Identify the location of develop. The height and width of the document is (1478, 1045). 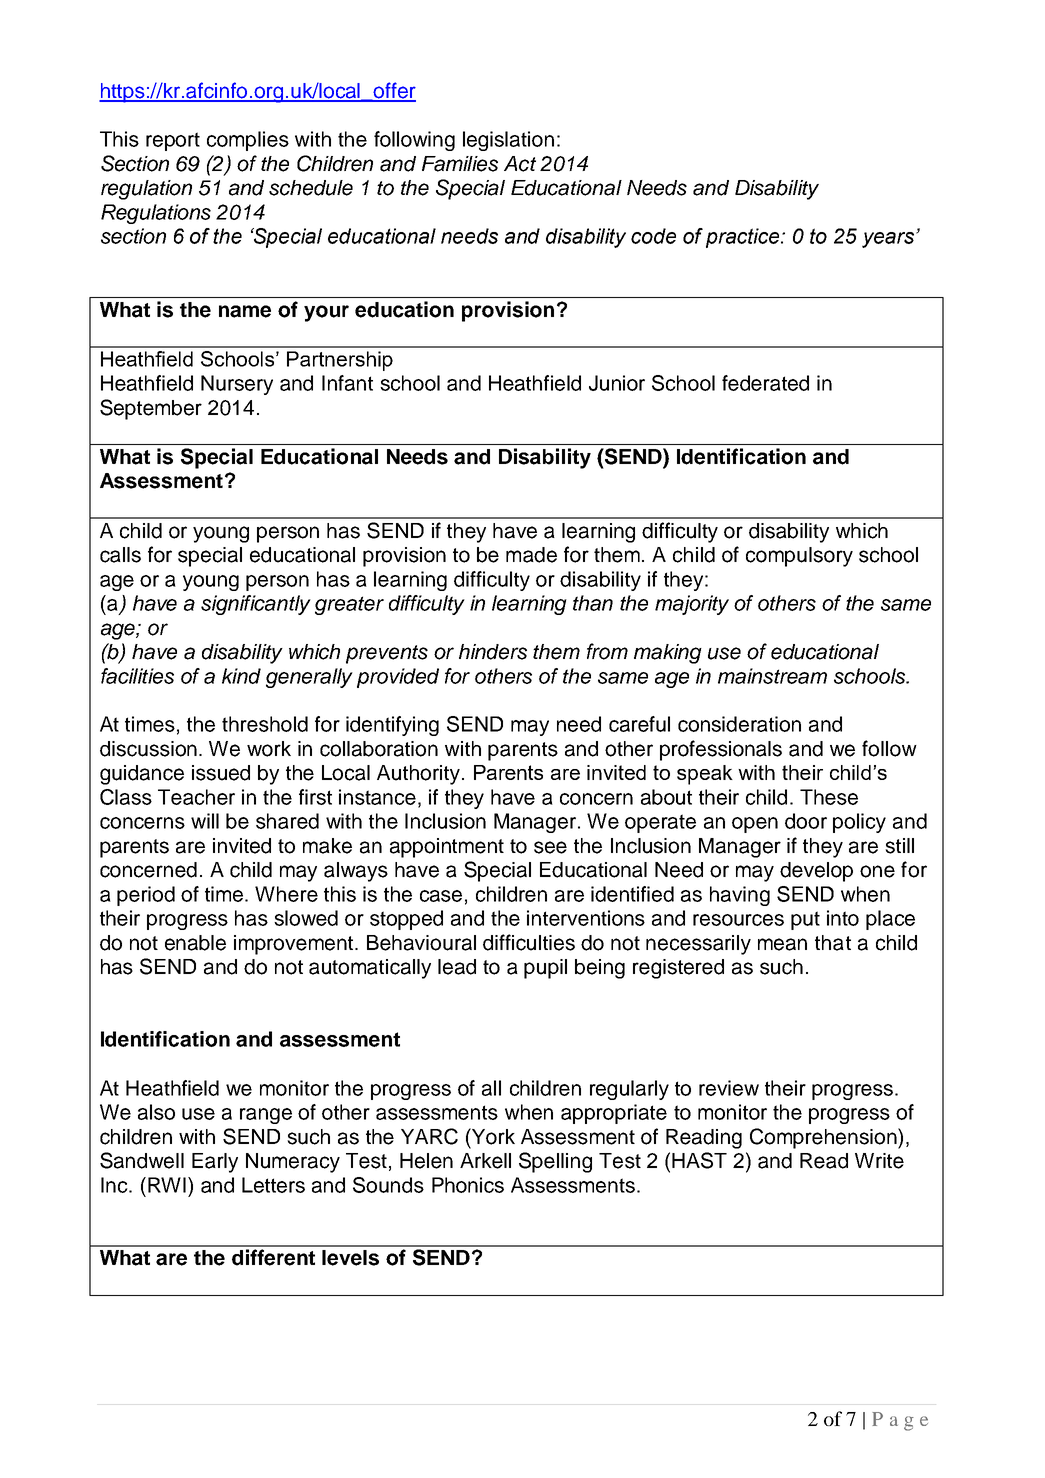
(816, 872).
